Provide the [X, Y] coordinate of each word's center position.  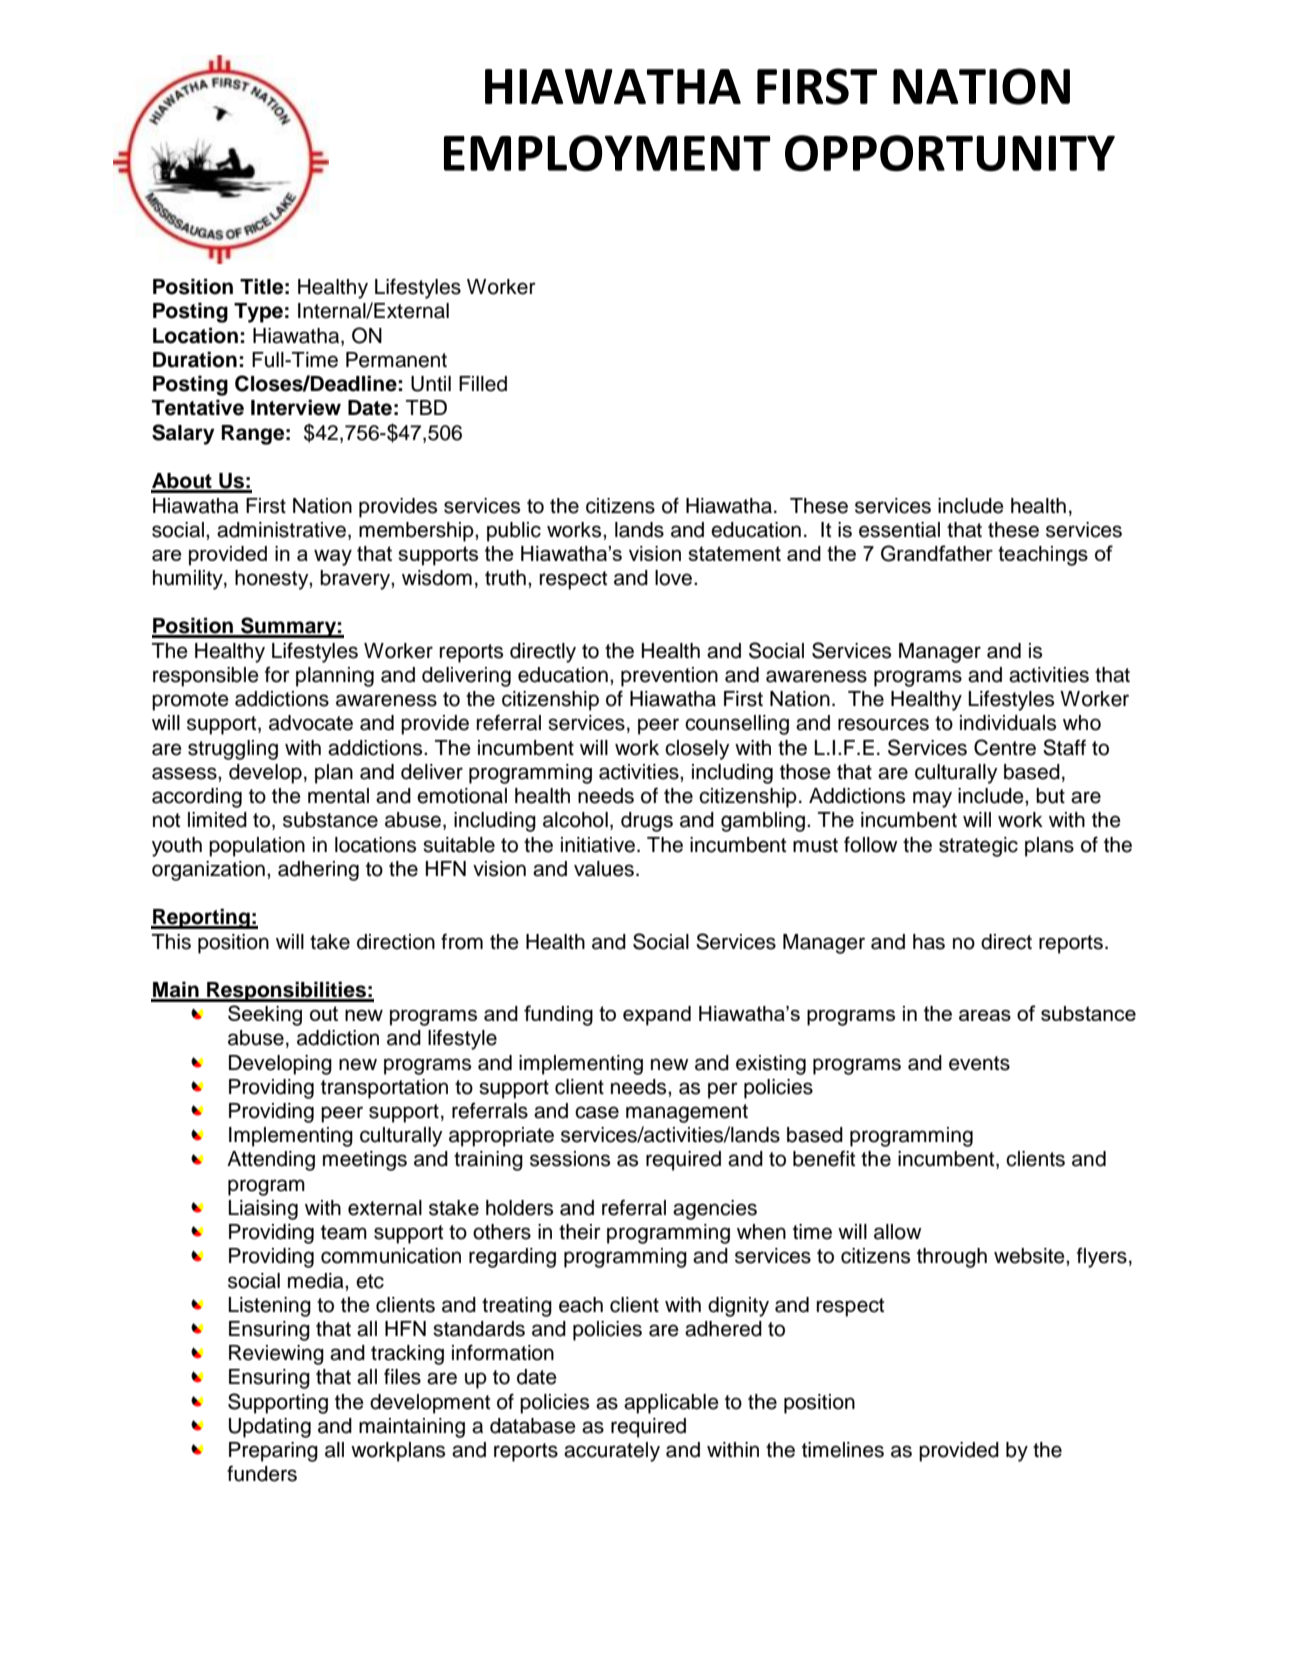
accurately [612, 1452]
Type [258, 313]
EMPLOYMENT [607, 153]
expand [657, 1016]
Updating [270, 1428]
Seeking [265, 1015]
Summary [288, 627]
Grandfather [937, 553]
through [952, 1258]
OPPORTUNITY [950, 153]
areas [985, 1015]
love [673, 578]
